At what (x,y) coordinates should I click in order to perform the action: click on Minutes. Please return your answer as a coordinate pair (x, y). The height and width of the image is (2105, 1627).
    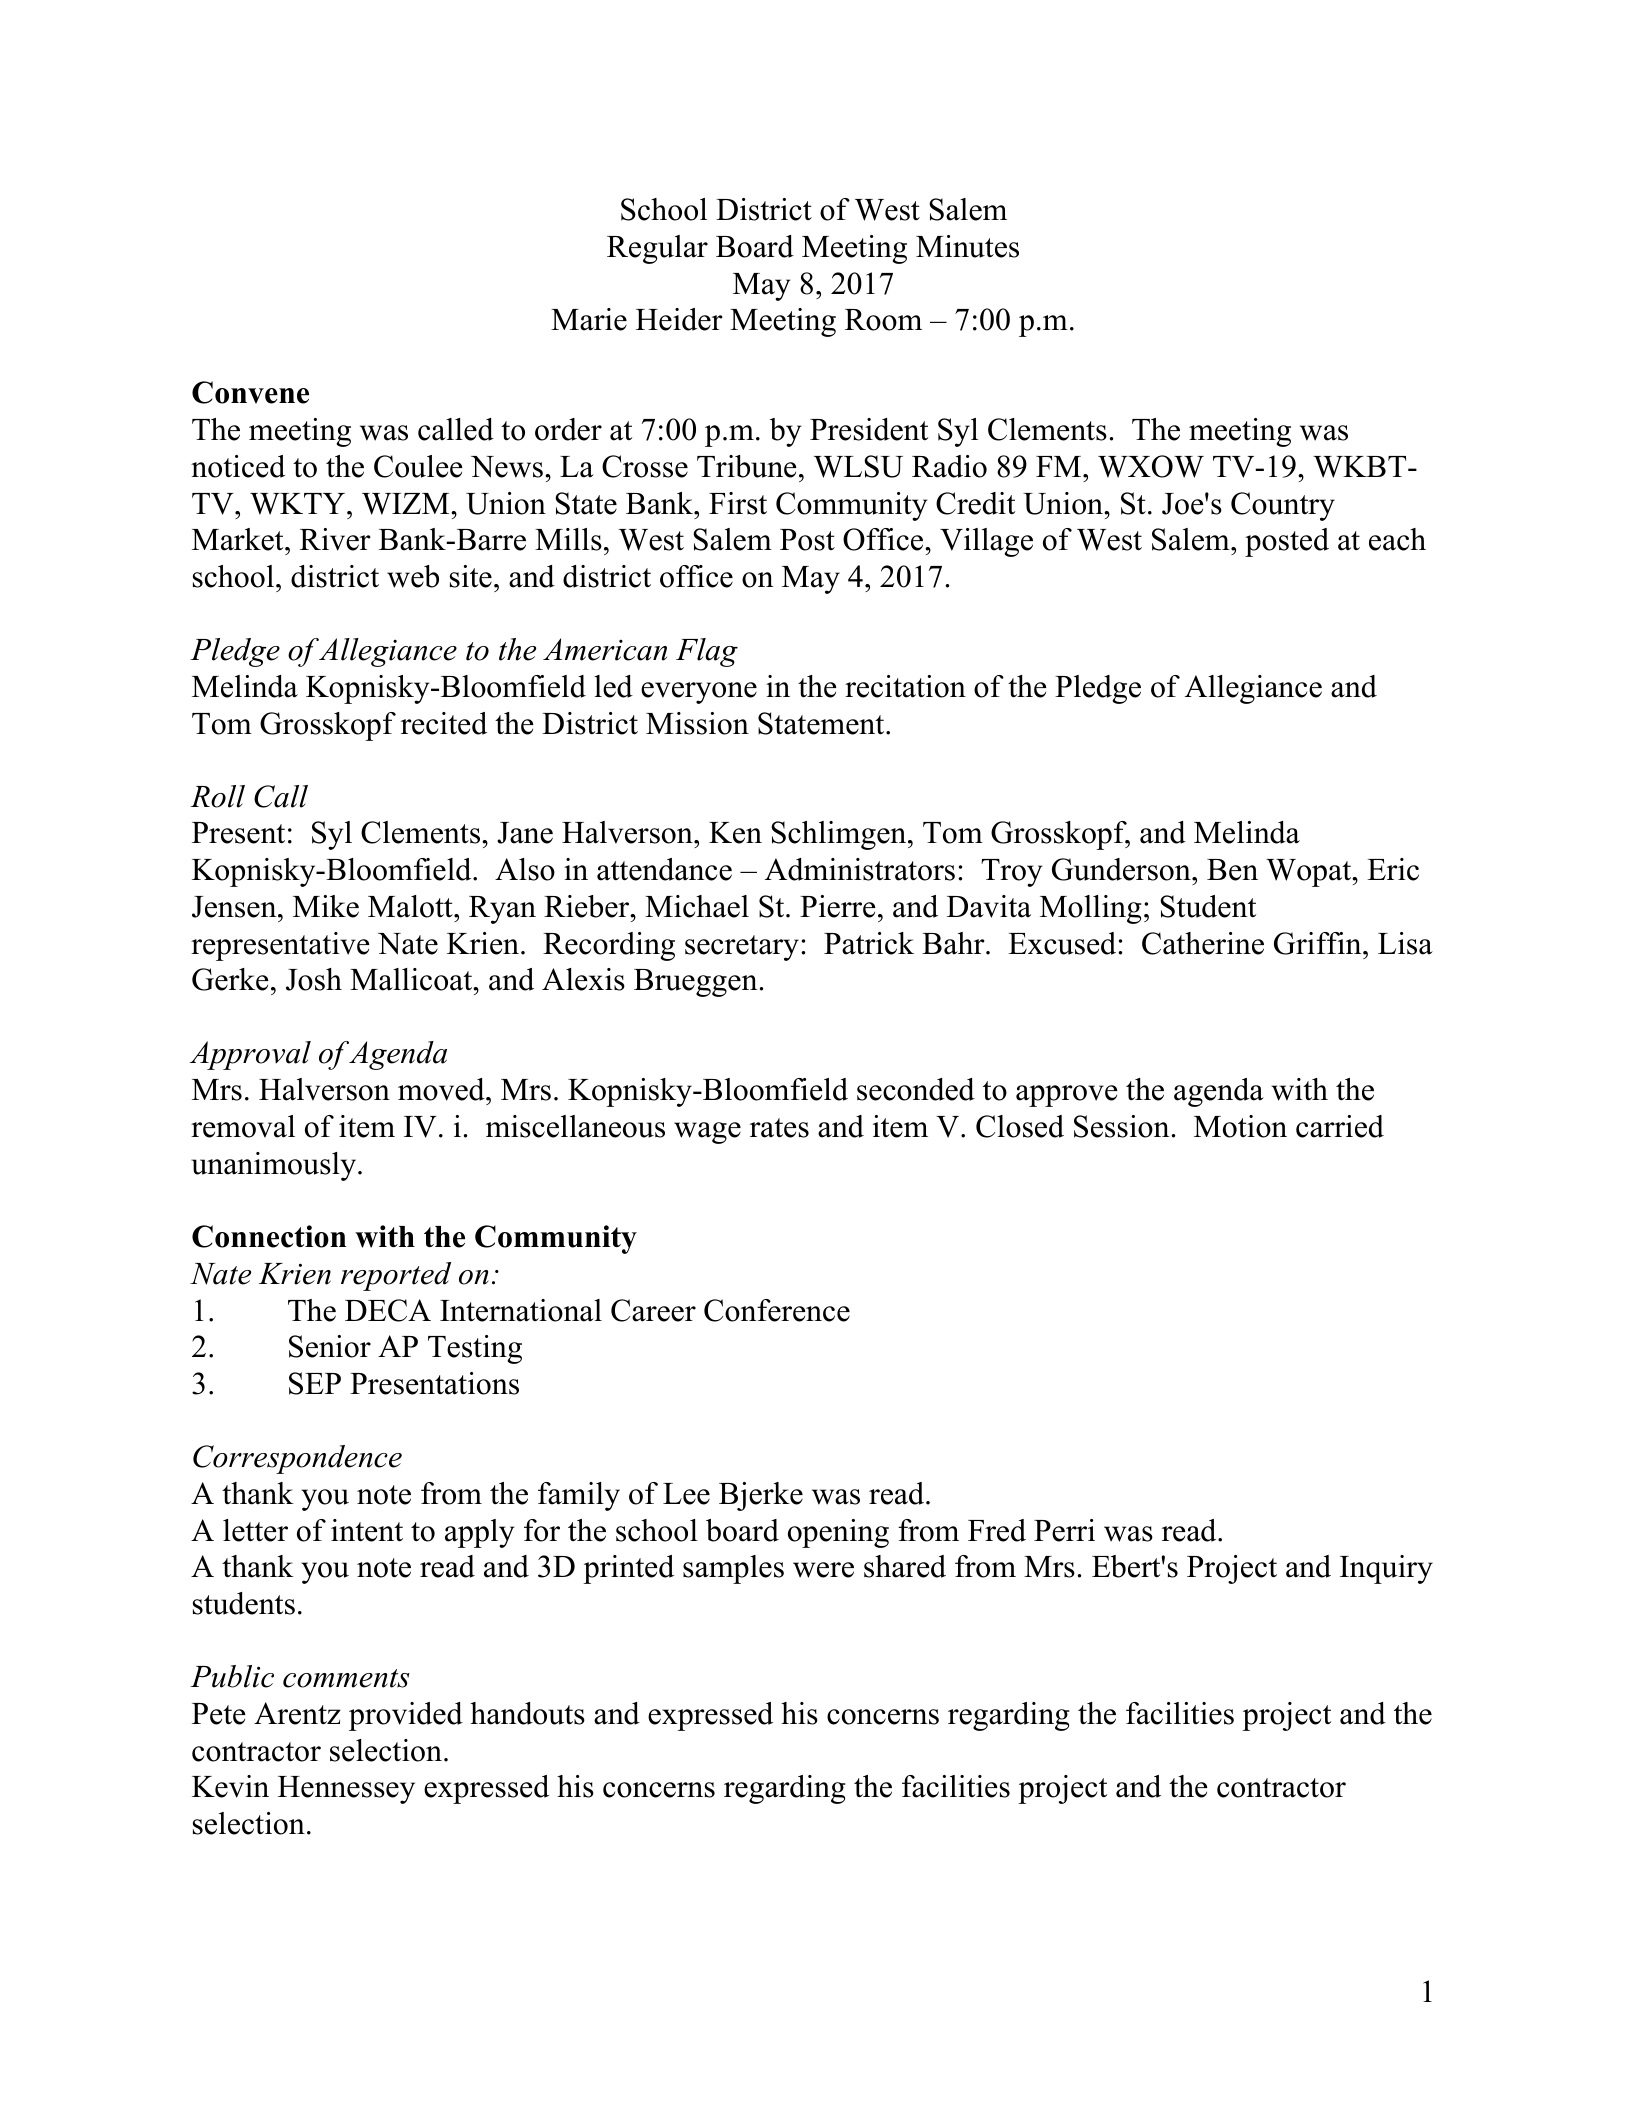
    Looking at the image, I should click on (967, 246).
